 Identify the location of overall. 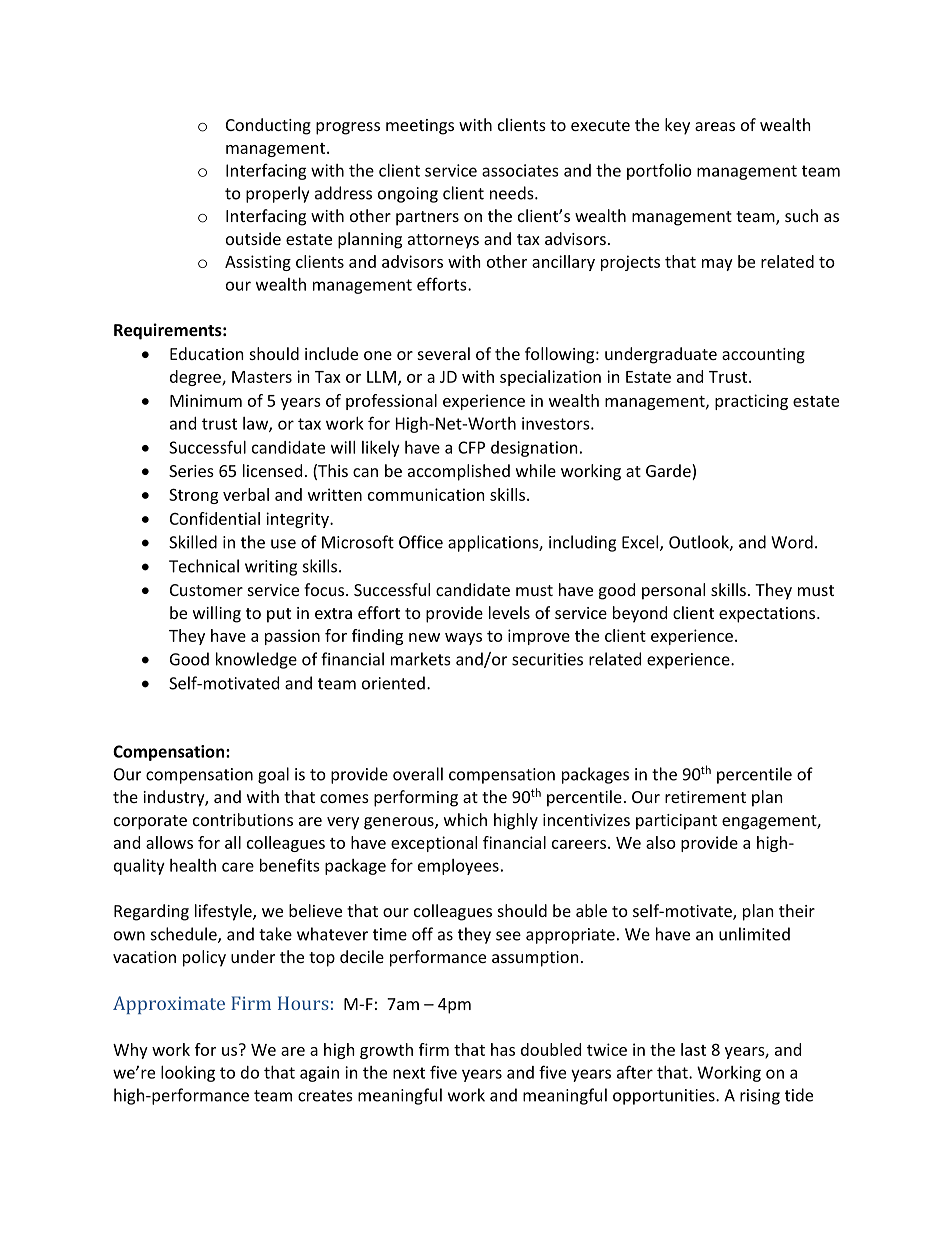
(418, 774).
